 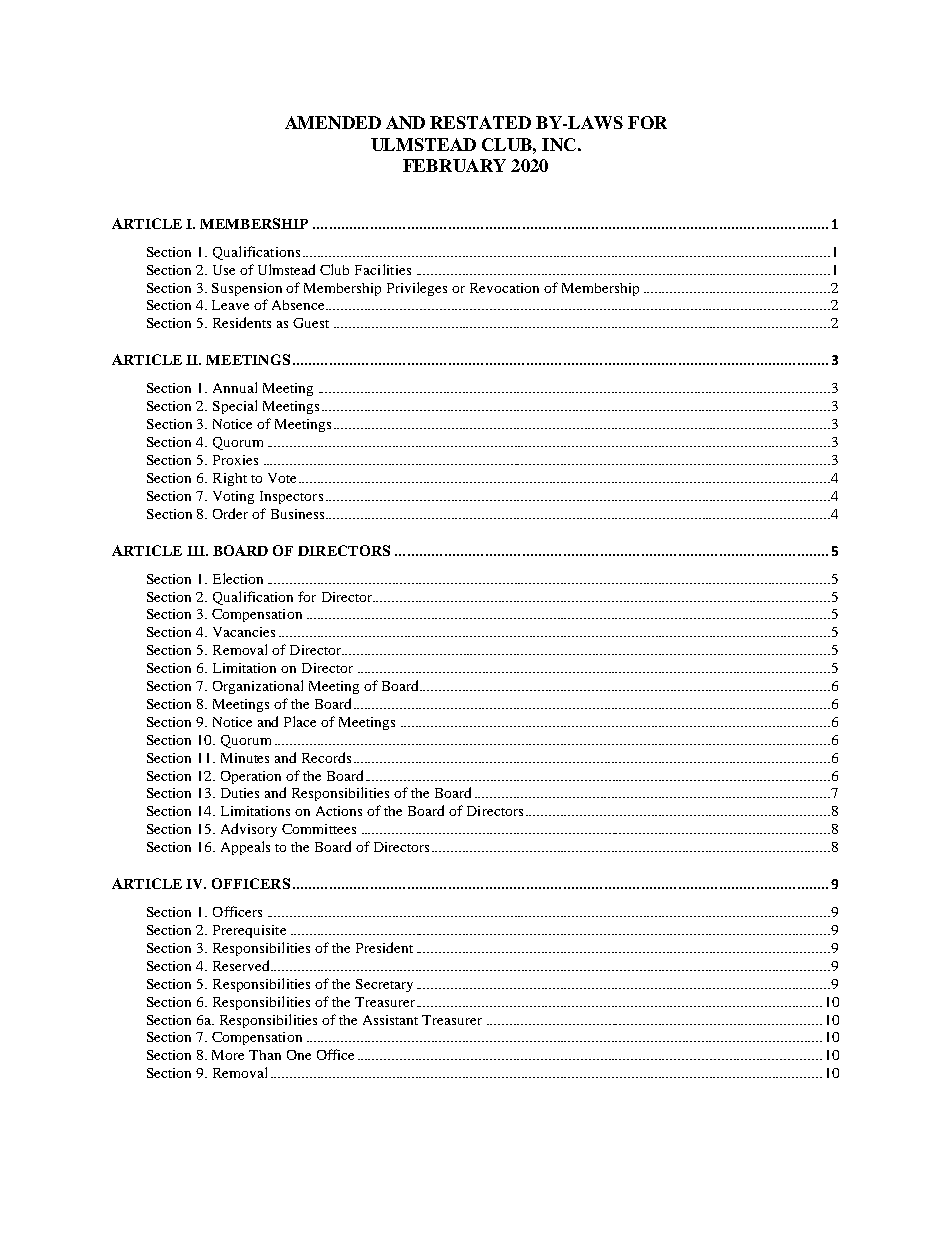 What do you see at coordinates (319, 829) in the document?
I see `Committees` at bounding box center [319, 829].
